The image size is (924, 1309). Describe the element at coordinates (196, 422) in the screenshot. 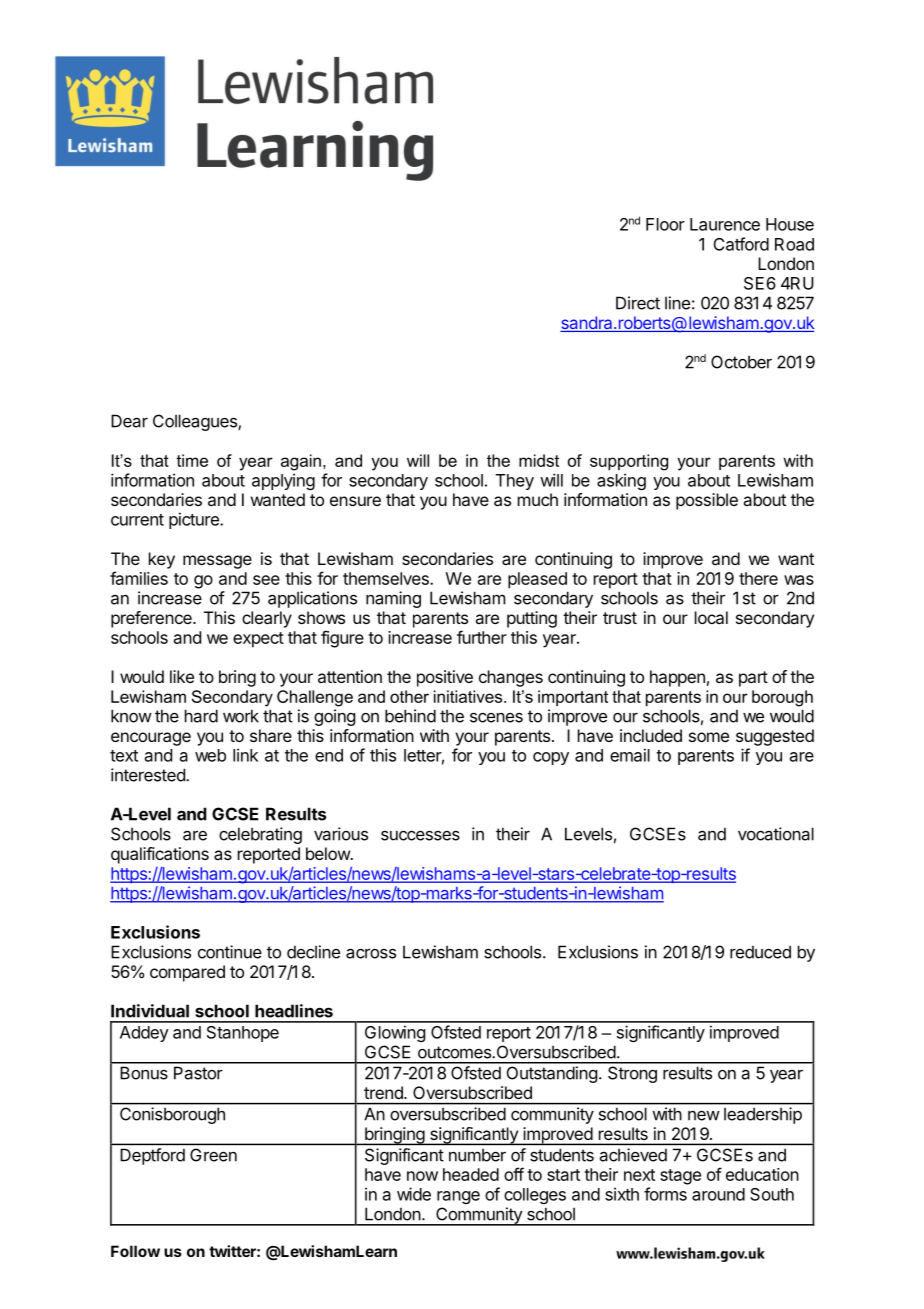

I see `Colleagues` at that location.
